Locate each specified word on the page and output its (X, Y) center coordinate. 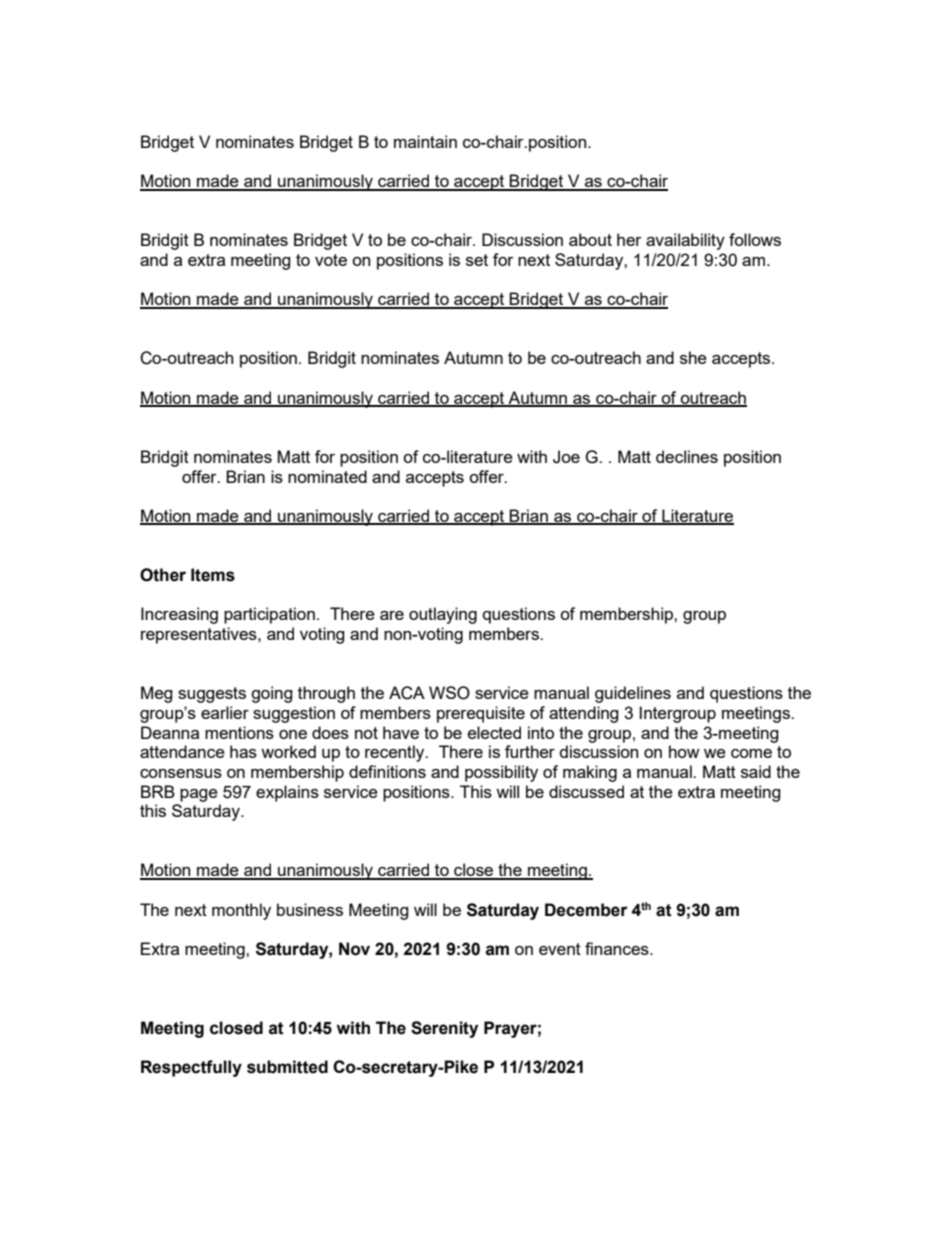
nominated (327, 476)
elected (494, 732)
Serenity (444, 1029)
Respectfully (191, 1068)
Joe (566, 457)
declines (687, 456)
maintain (425, 141)
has (243, 751)
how (684, 751)
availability (685, 241)
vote (331, 260)
